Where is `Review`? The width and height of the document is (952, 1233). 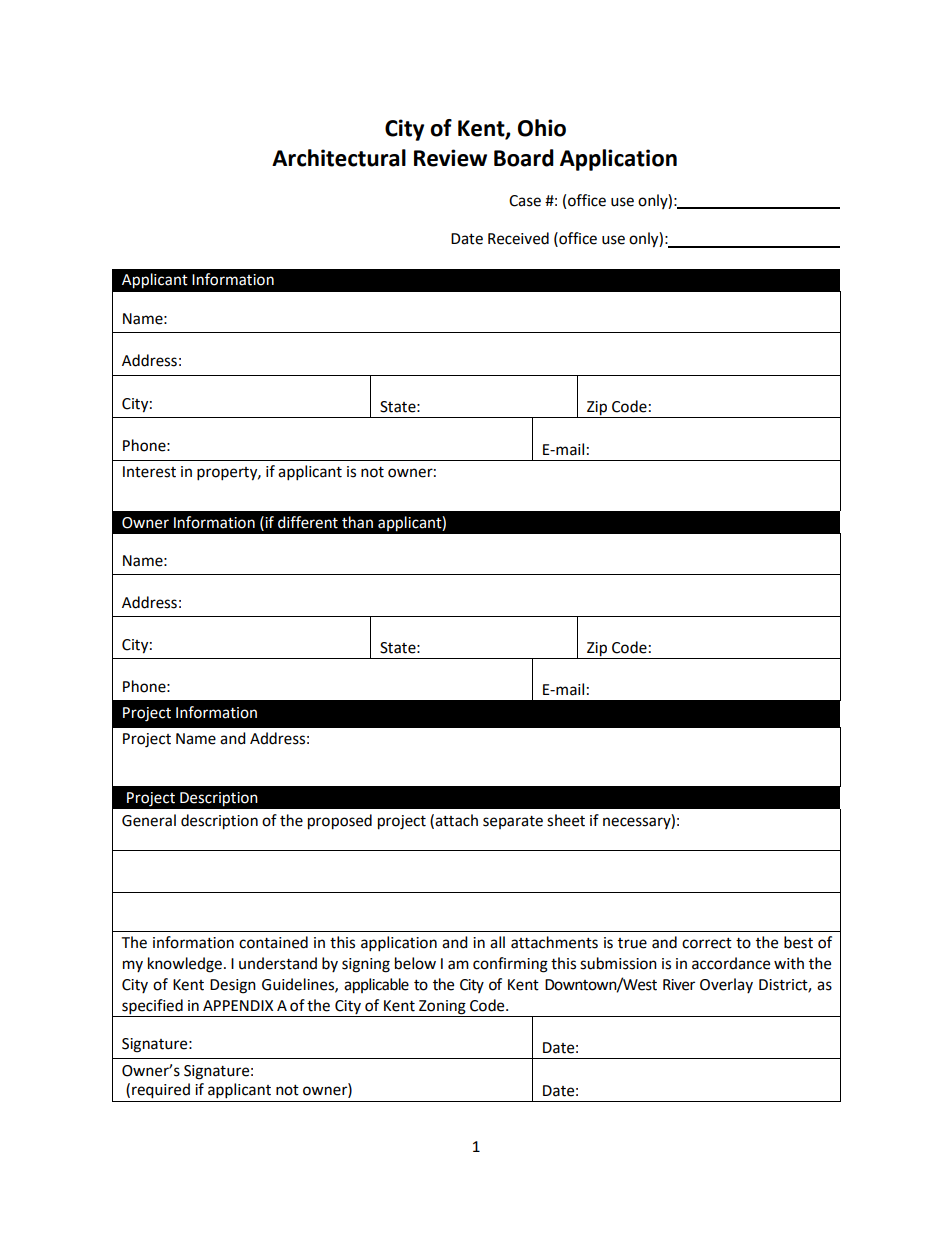
Review is located at coordinates (450, 158).
